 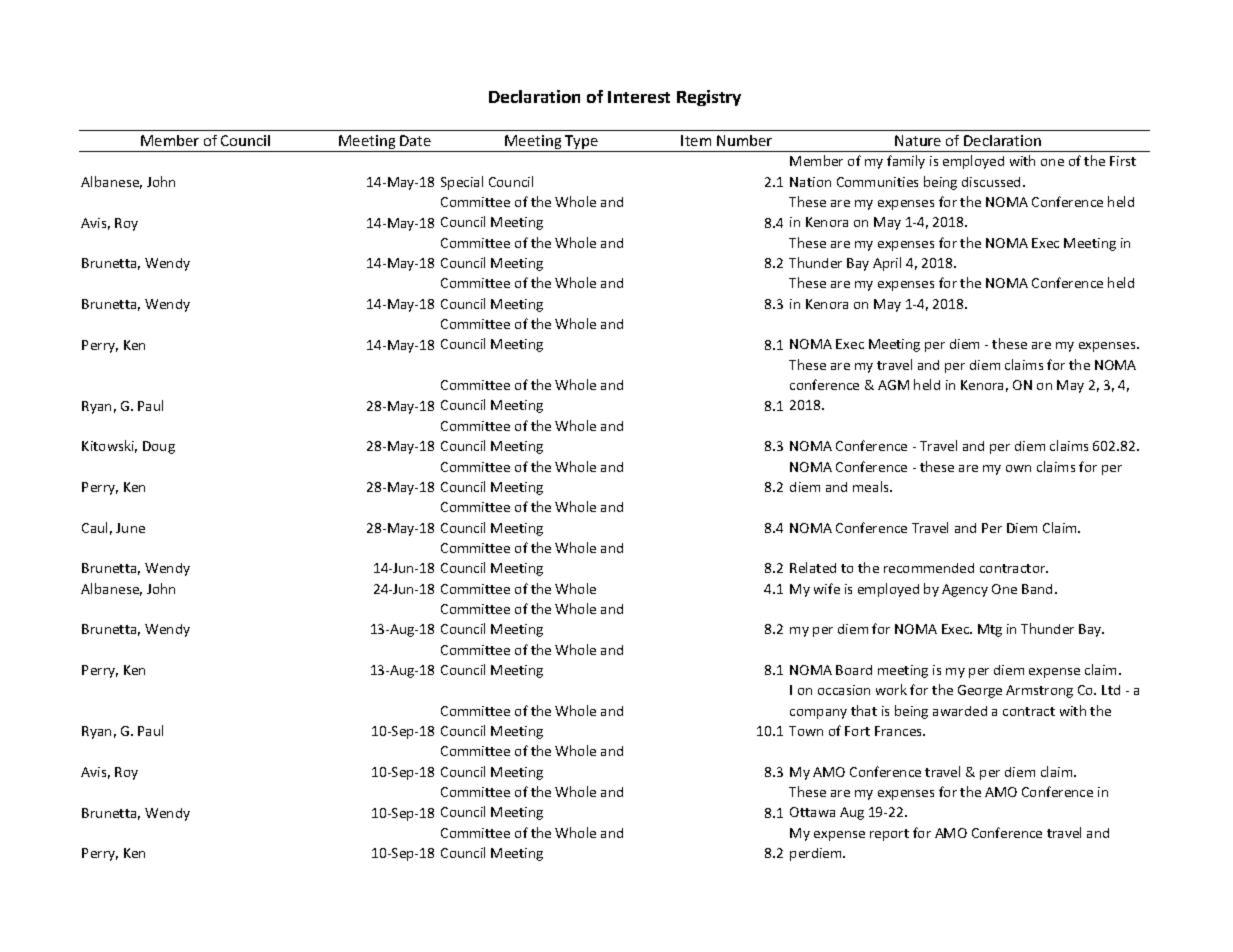 What do you see at coordinates (639, 97) in the document?
I see `Interest` at bounding box center [639, 97].
